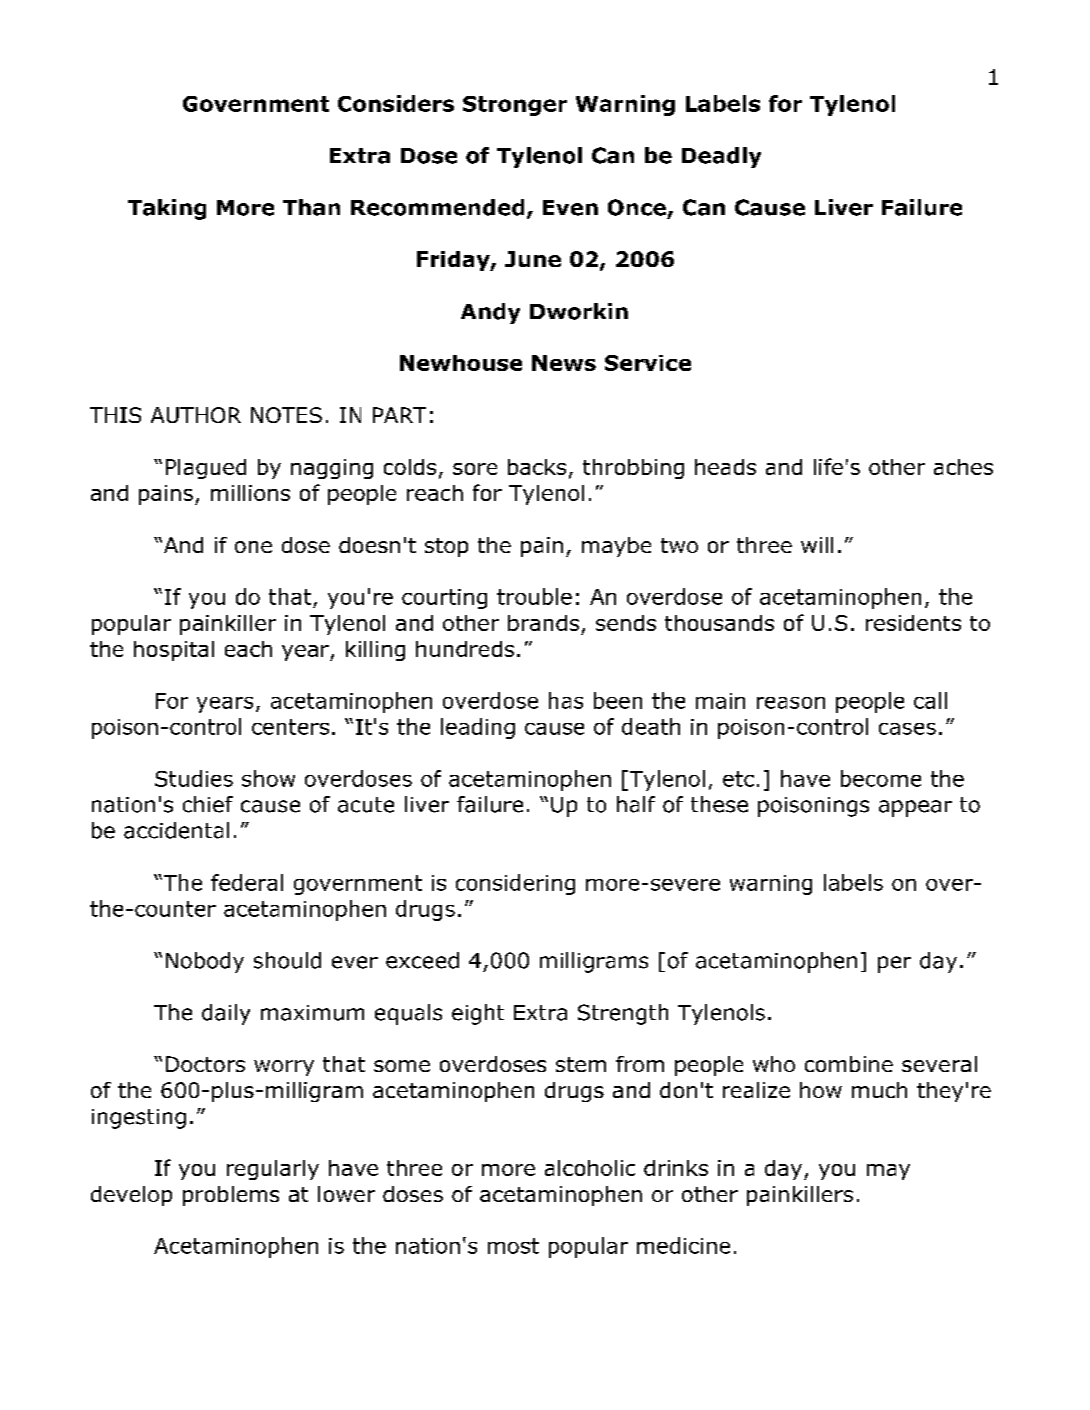 Image resolution: width=1090 pixels, height=1410 pixels. Describe the element at coordinates (879, 1090) in the page. I see `much` at that location.
